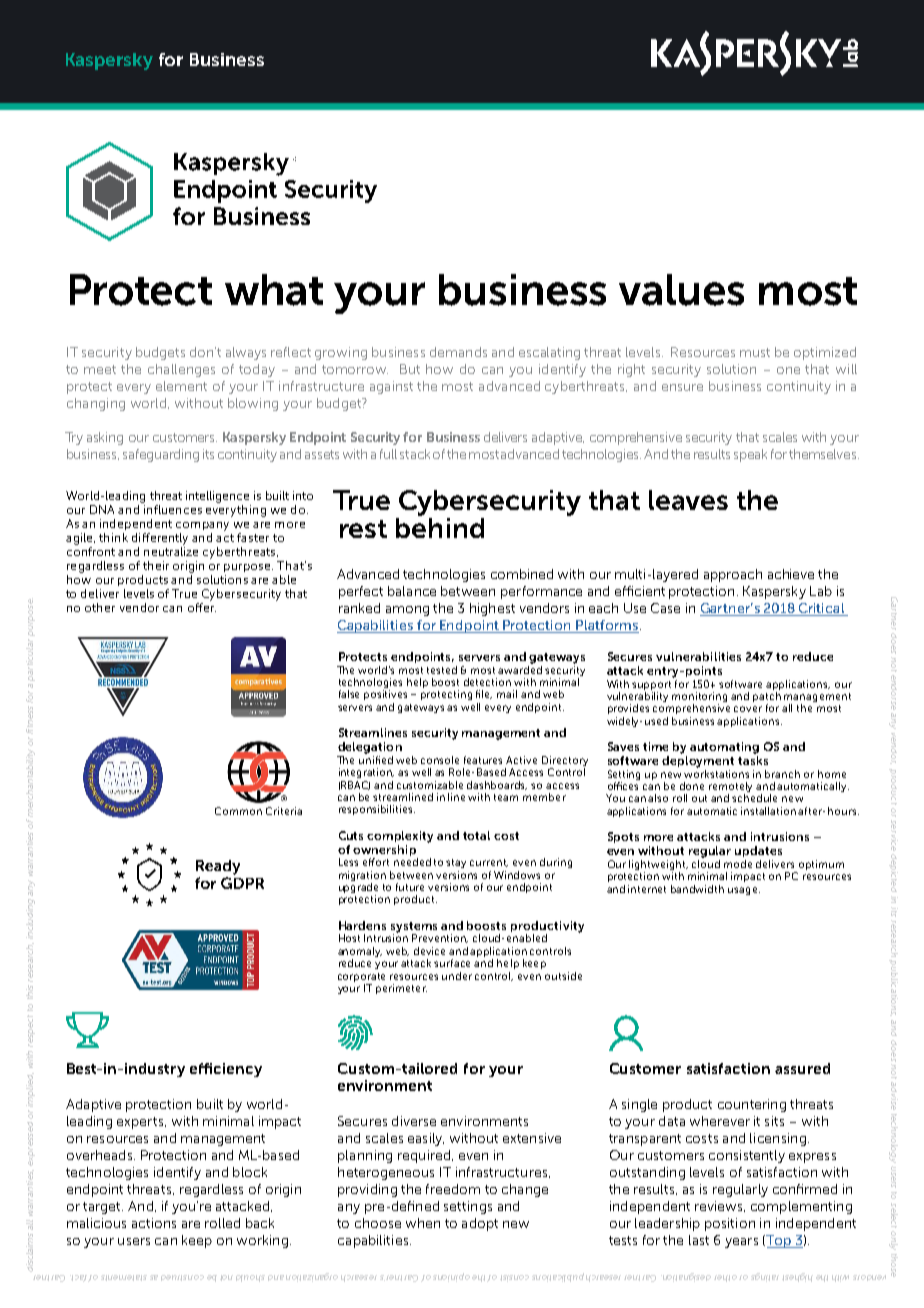  What do you see at coordinates (458, 352) in the document?
I see `demands` at bounding box center [458, 352].
